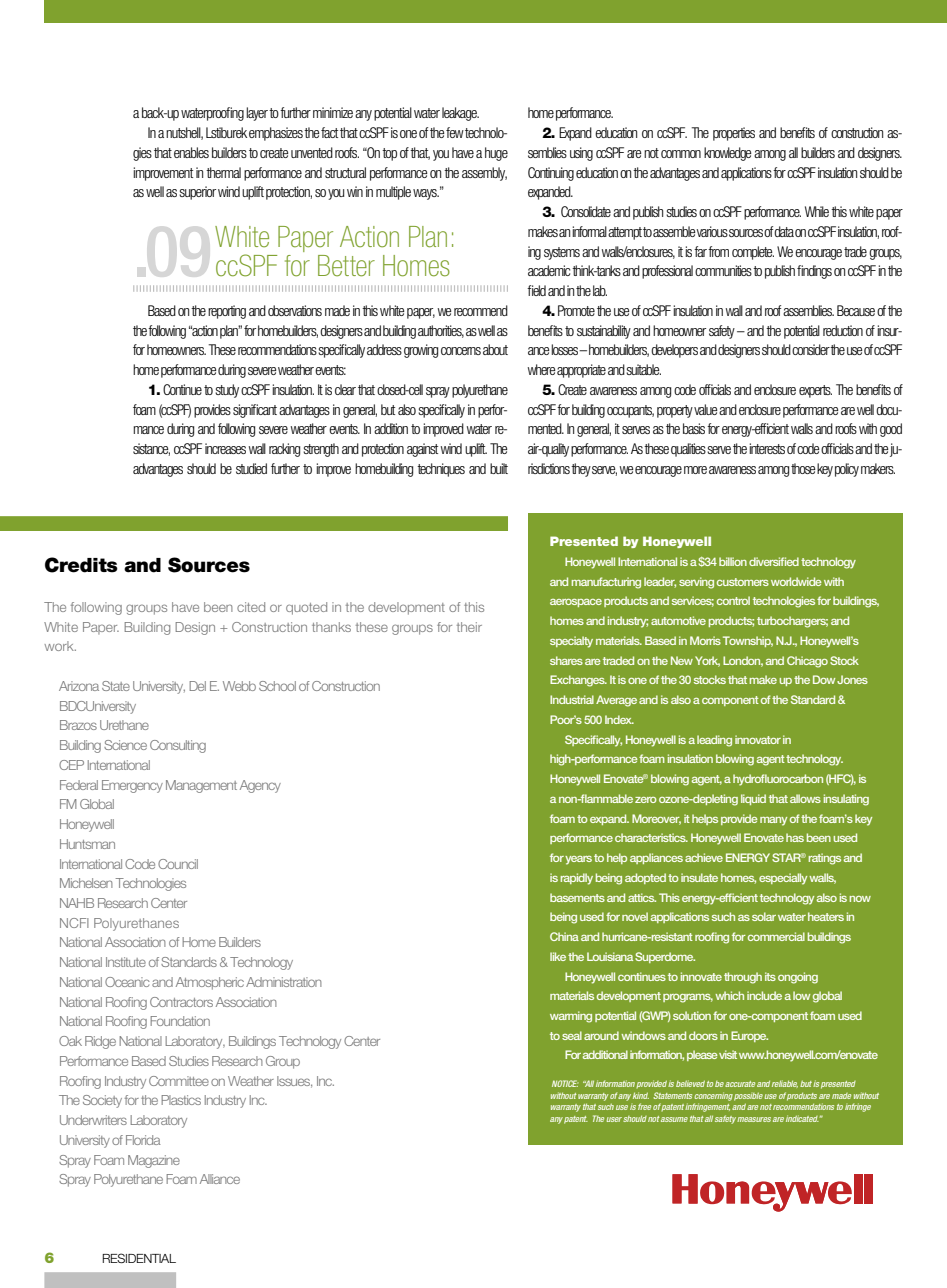  I want to click on indicated, so click(802, 1118).
